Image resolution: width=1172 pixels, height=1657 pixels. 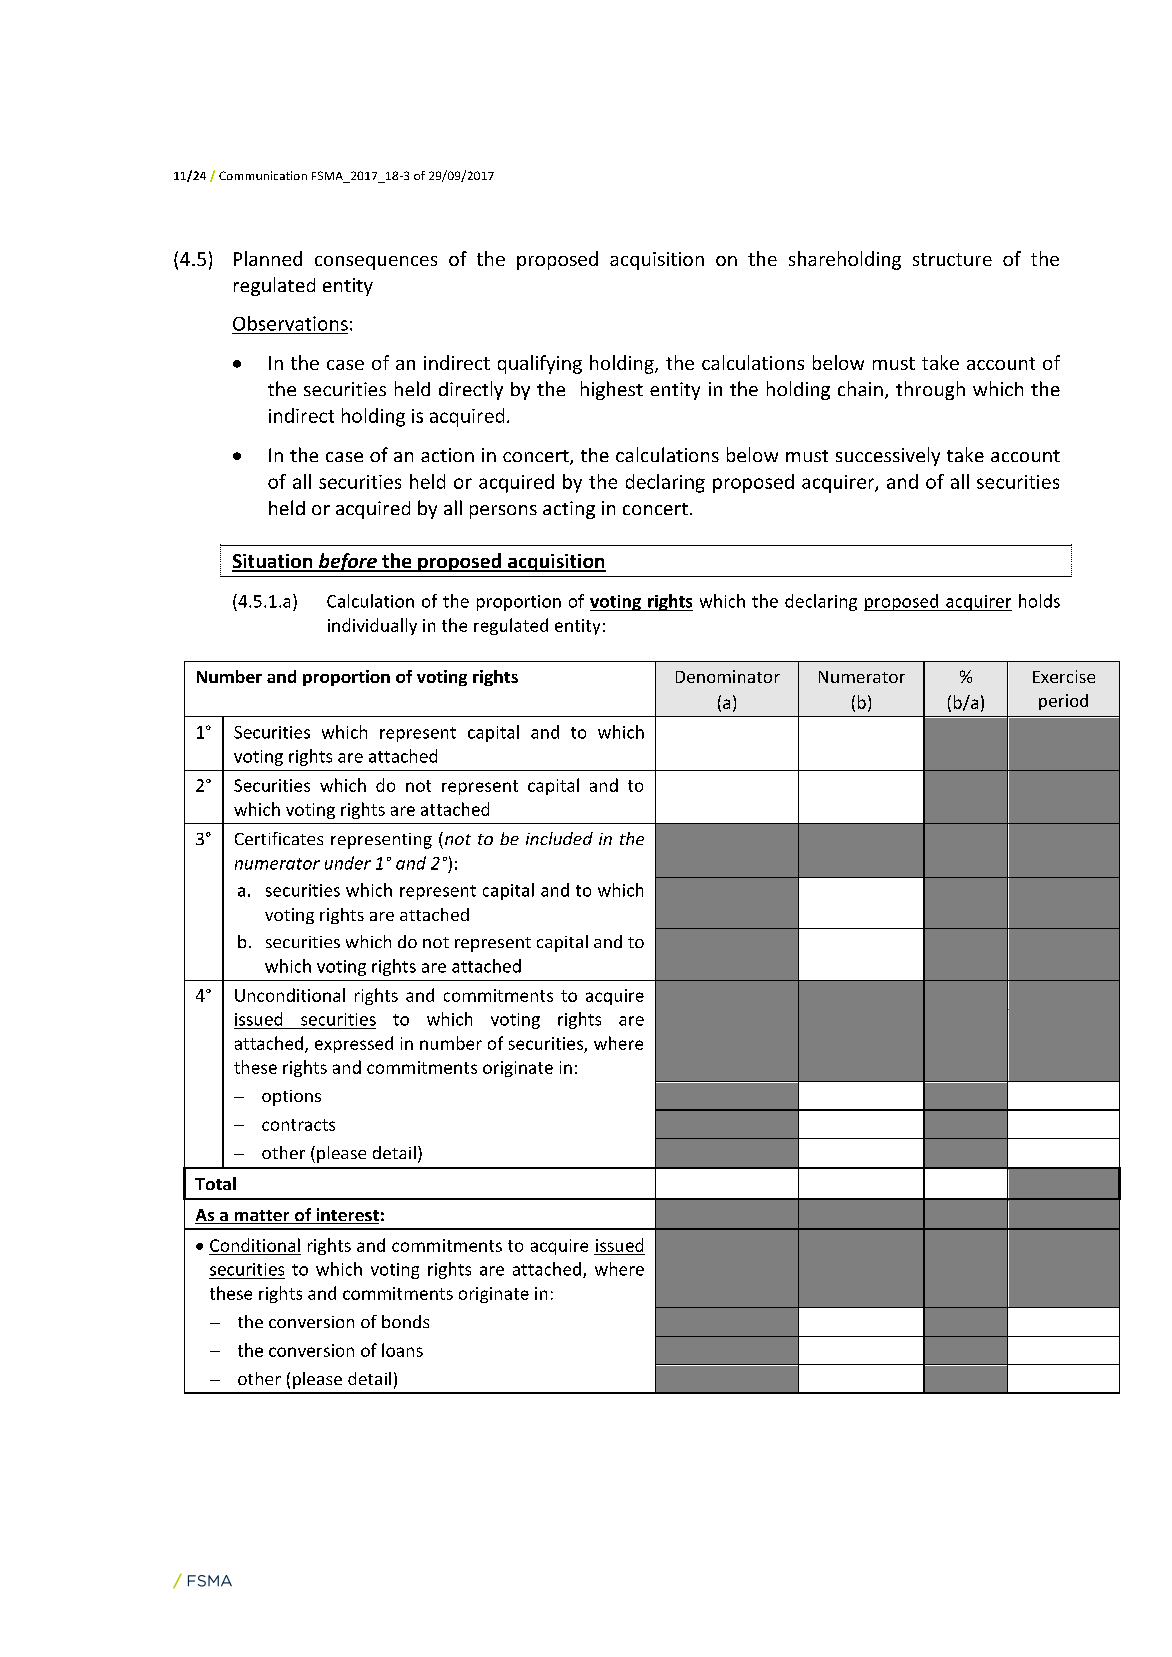 What do you see at coordinates (1039, 601) in the screenshot?
I see `holds` at bounding box center [1039, 601].
